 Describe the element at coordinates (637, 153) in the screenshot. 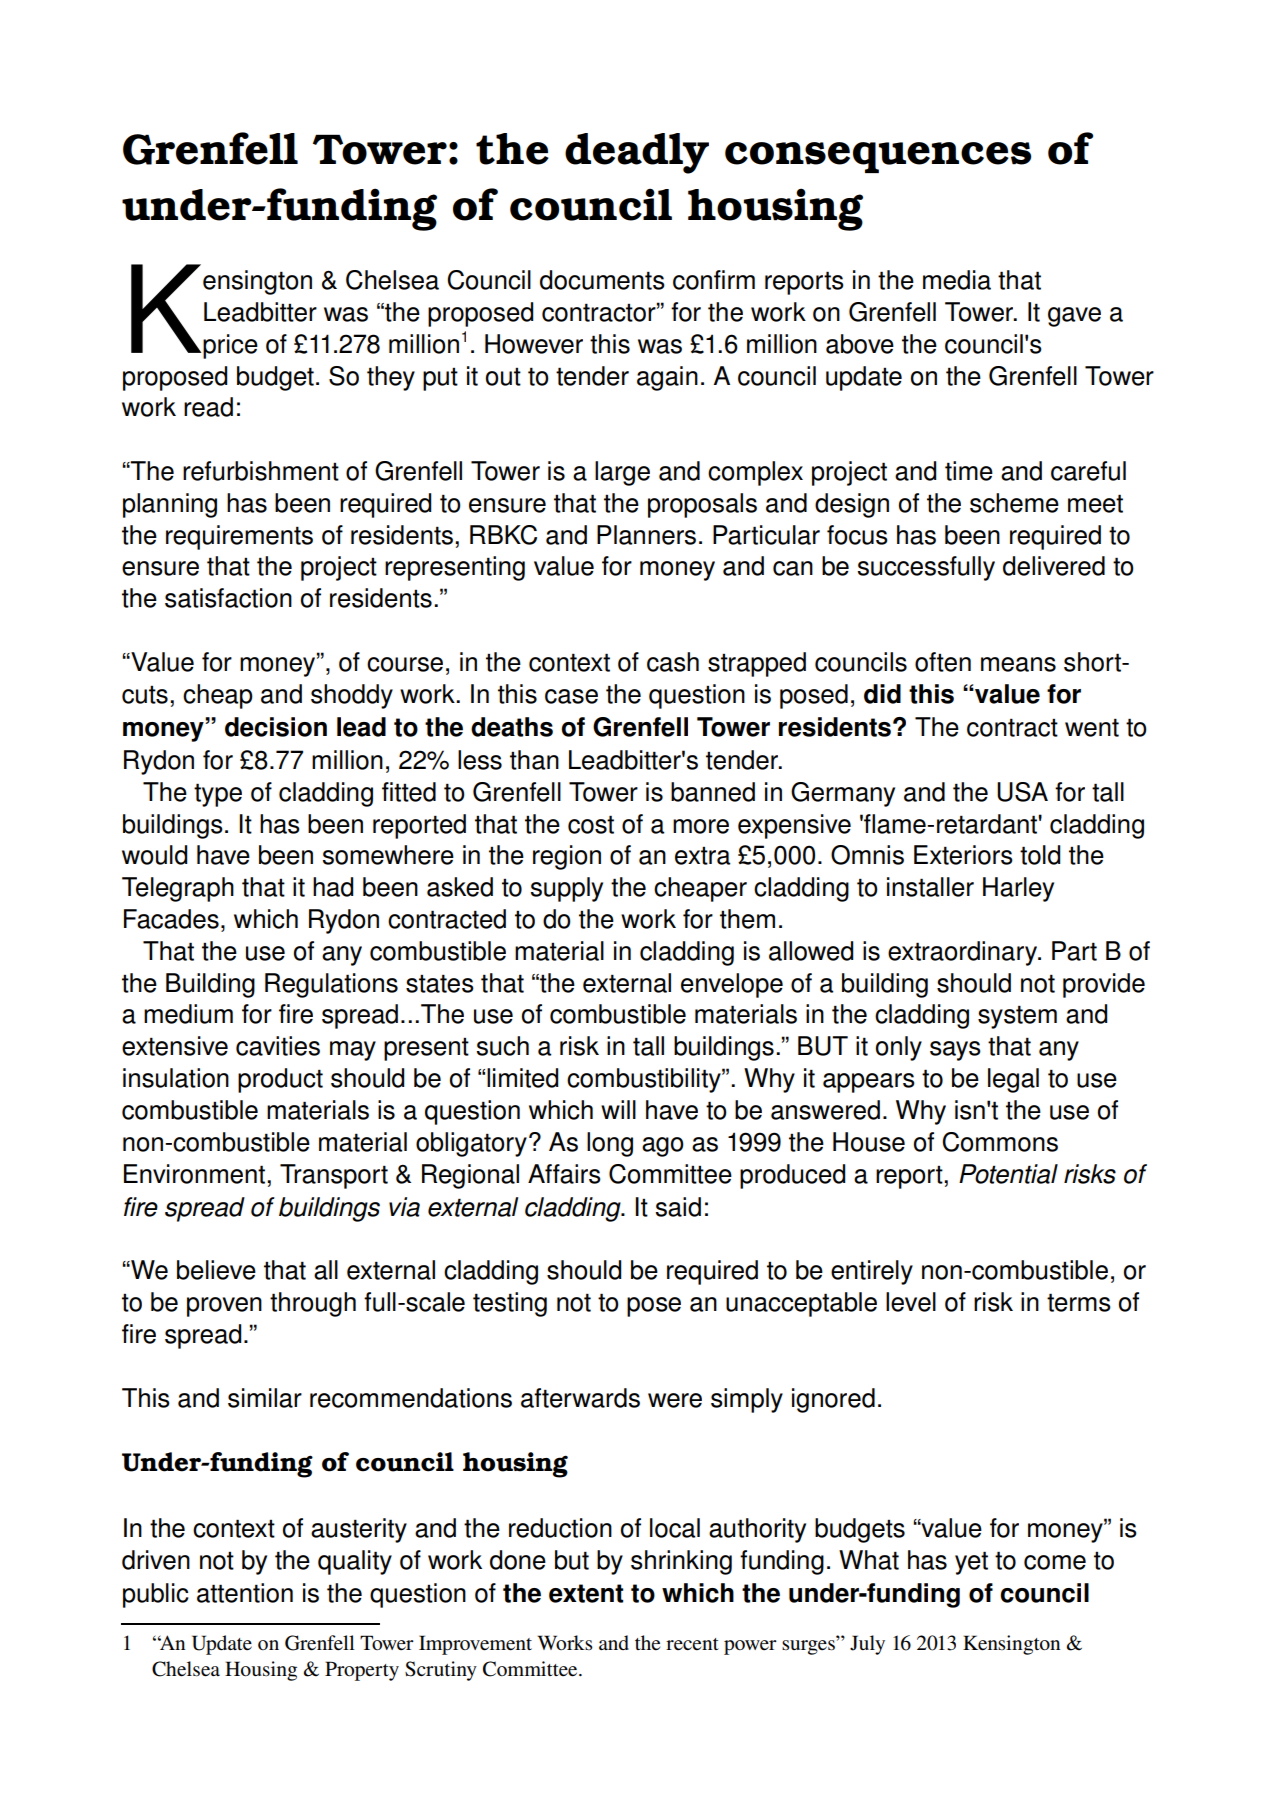

I see `deadly` at that location.
